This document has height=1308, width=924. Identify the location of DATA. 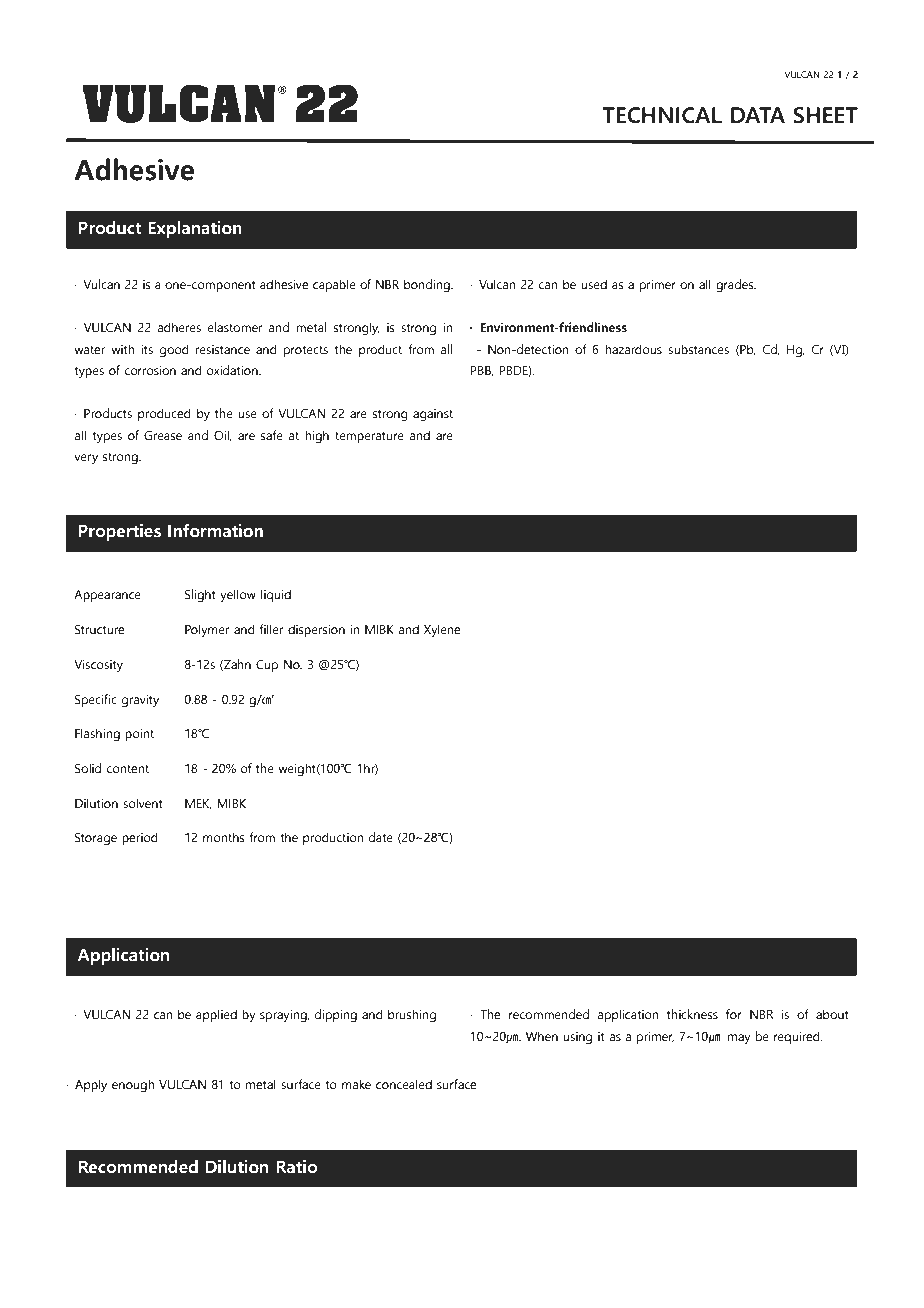
(758, 115).
